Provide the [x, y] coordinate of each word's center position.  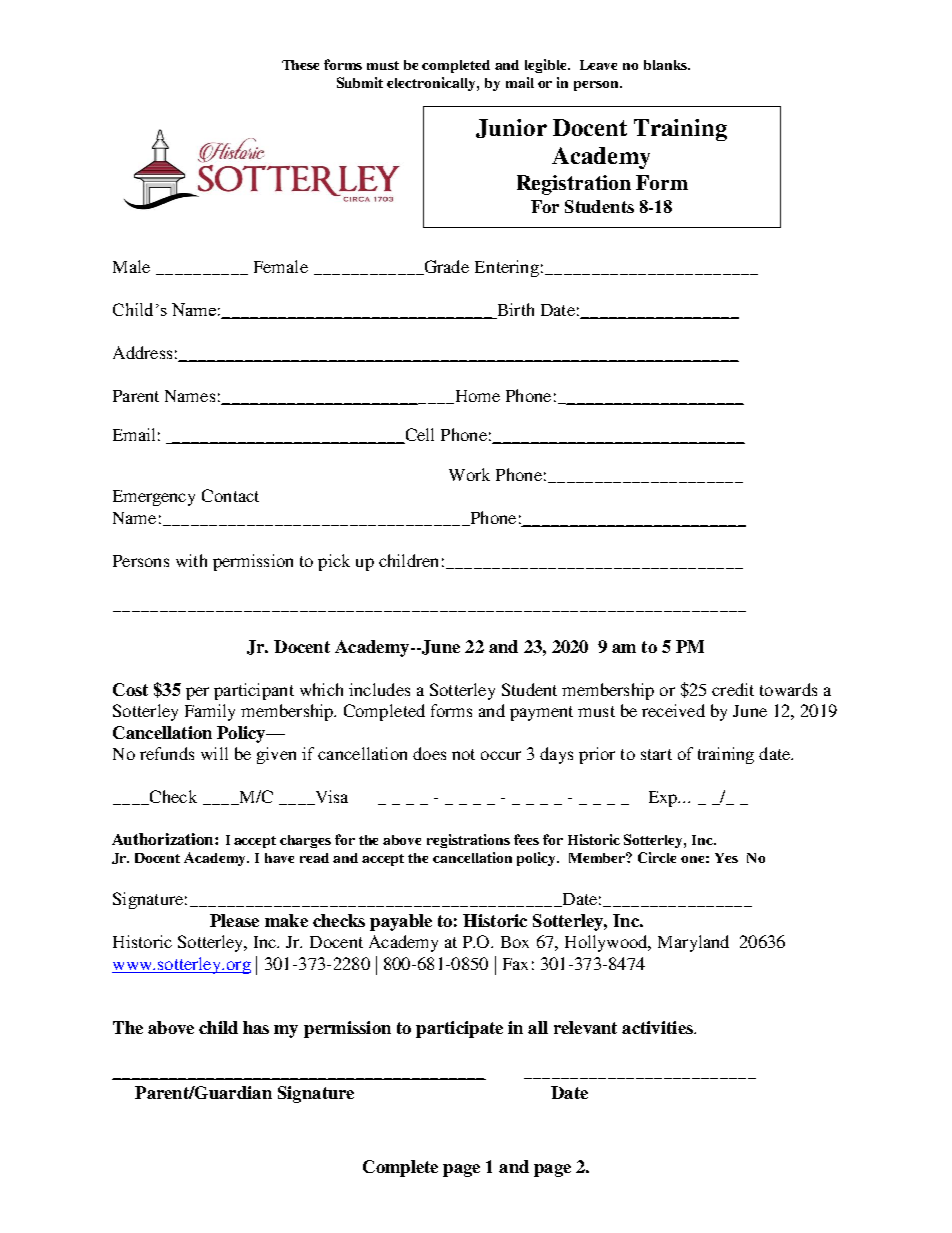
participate [459, 1029]
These [300, 65]
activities [658, 1027]
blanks [666, 65]
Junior [511, 128]
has [256, 1027]
